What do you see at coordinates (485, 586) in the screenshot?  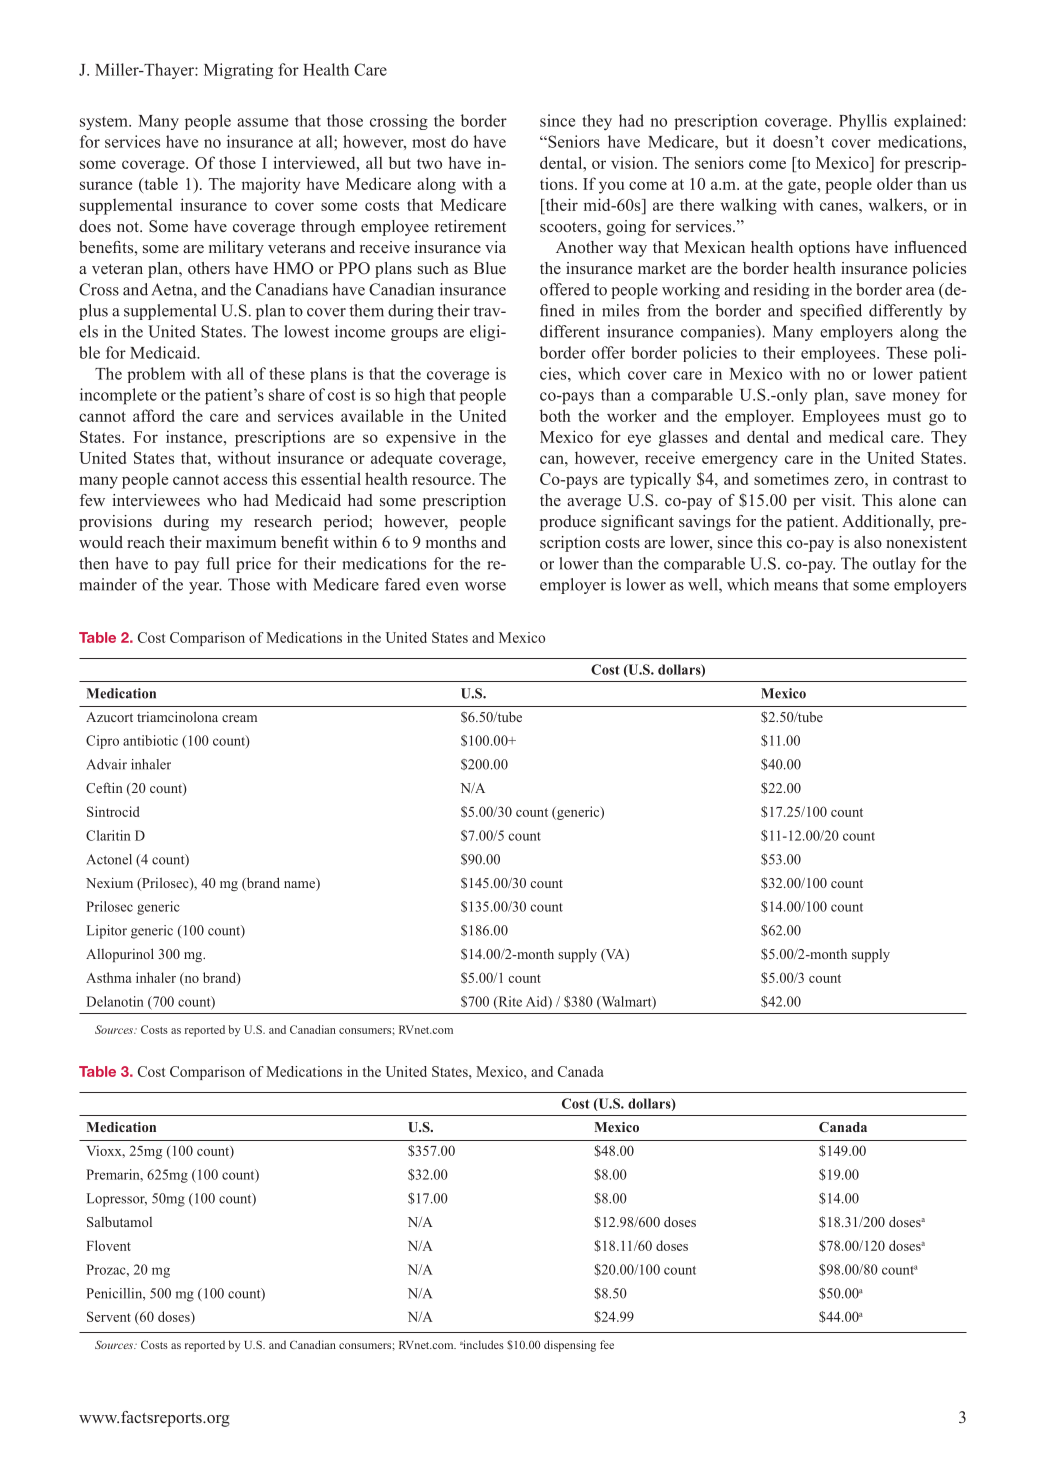 I see `worse` at bounding box center [485, 586].
